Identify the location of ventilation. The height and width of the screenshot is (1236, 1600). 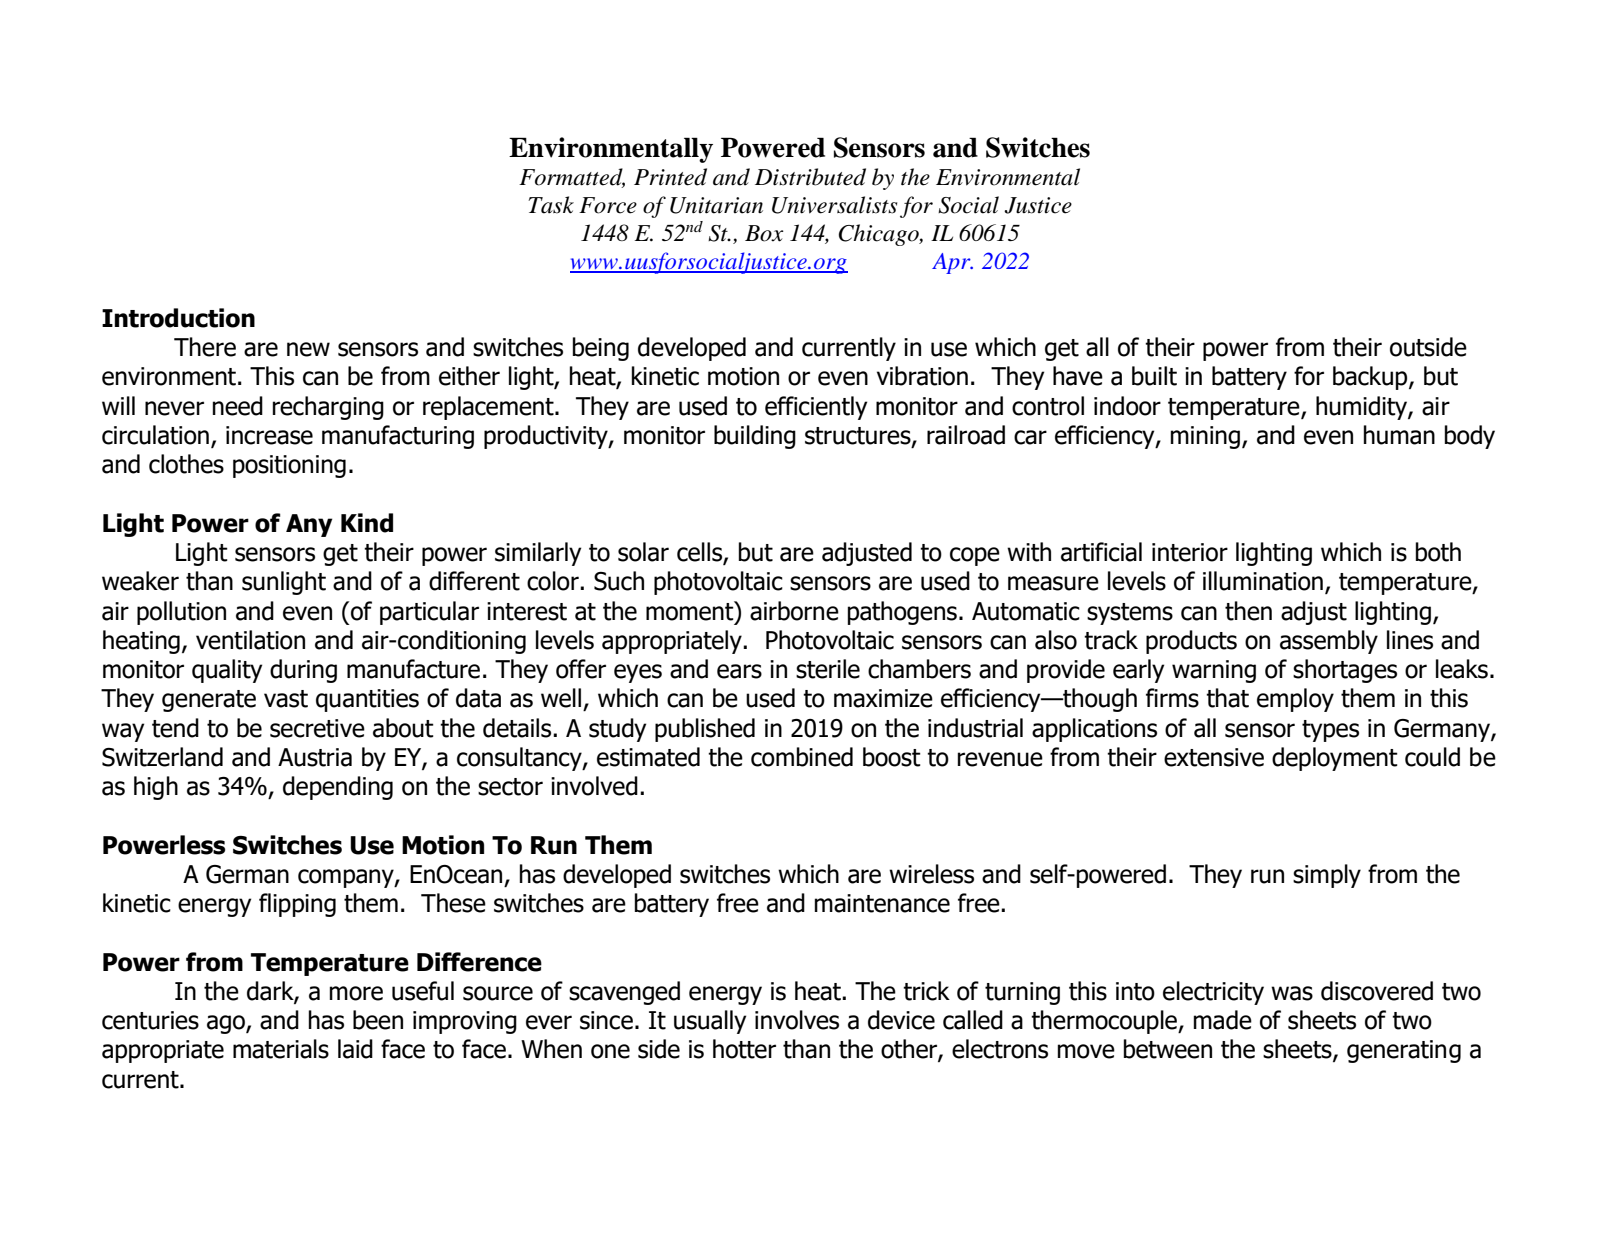
(250, 640).
